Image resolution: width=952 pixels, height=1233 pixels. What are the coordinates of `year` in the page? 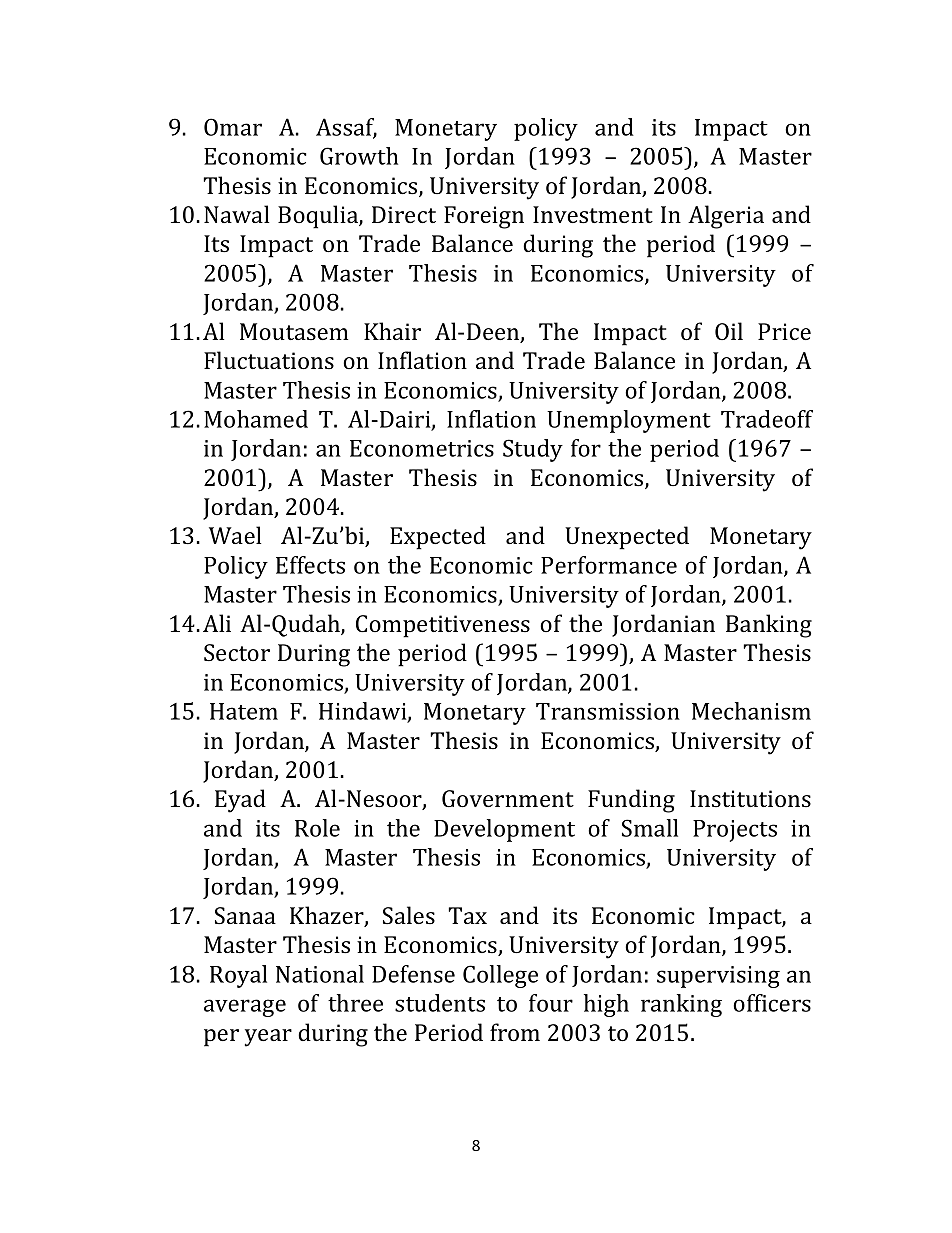 It's located at (268, 1038).
